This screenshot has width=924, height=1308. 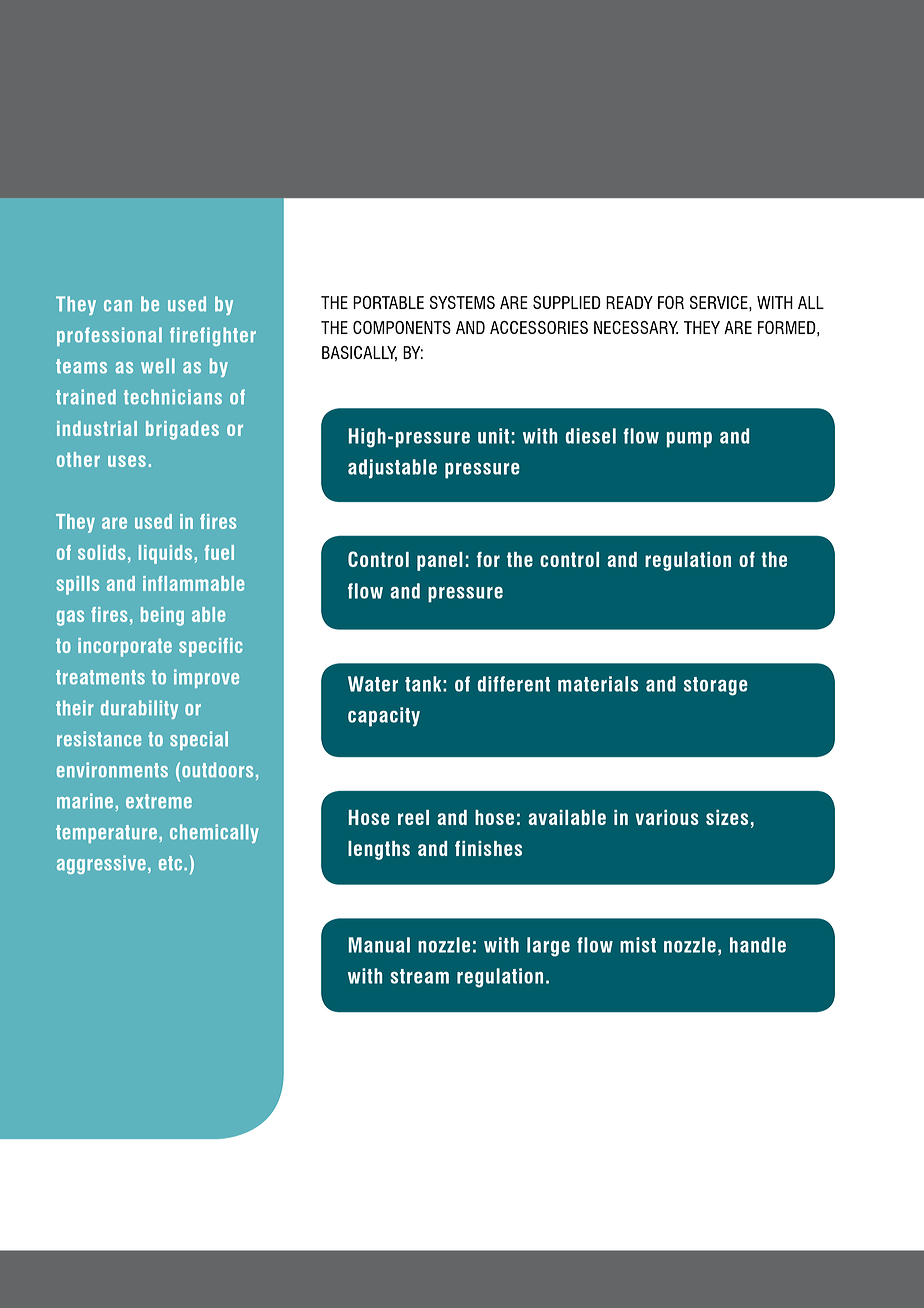 I want to click on etc, so click(x=172, y=863).
